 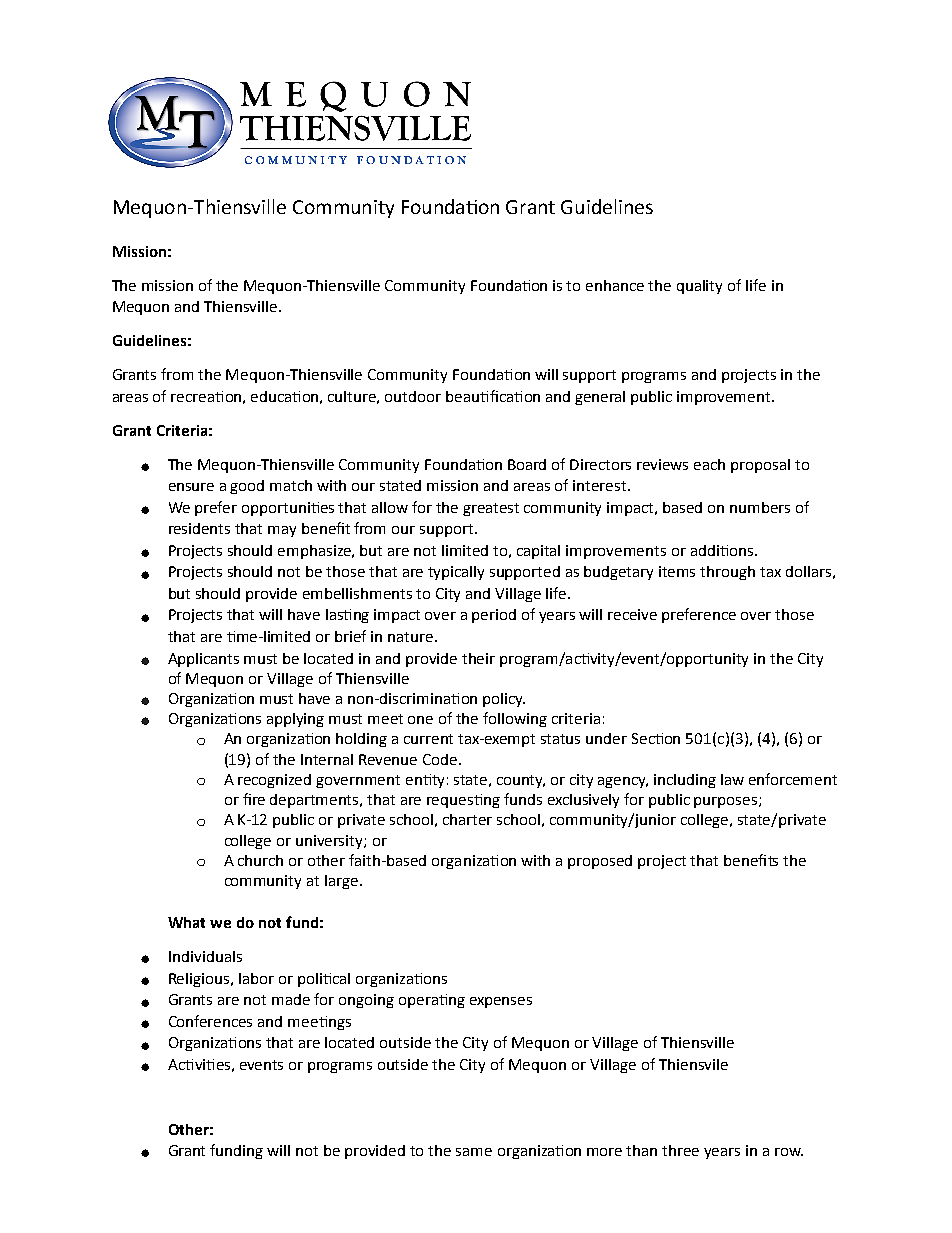 I want to click on outdoor, so click(x=413, y=396).
